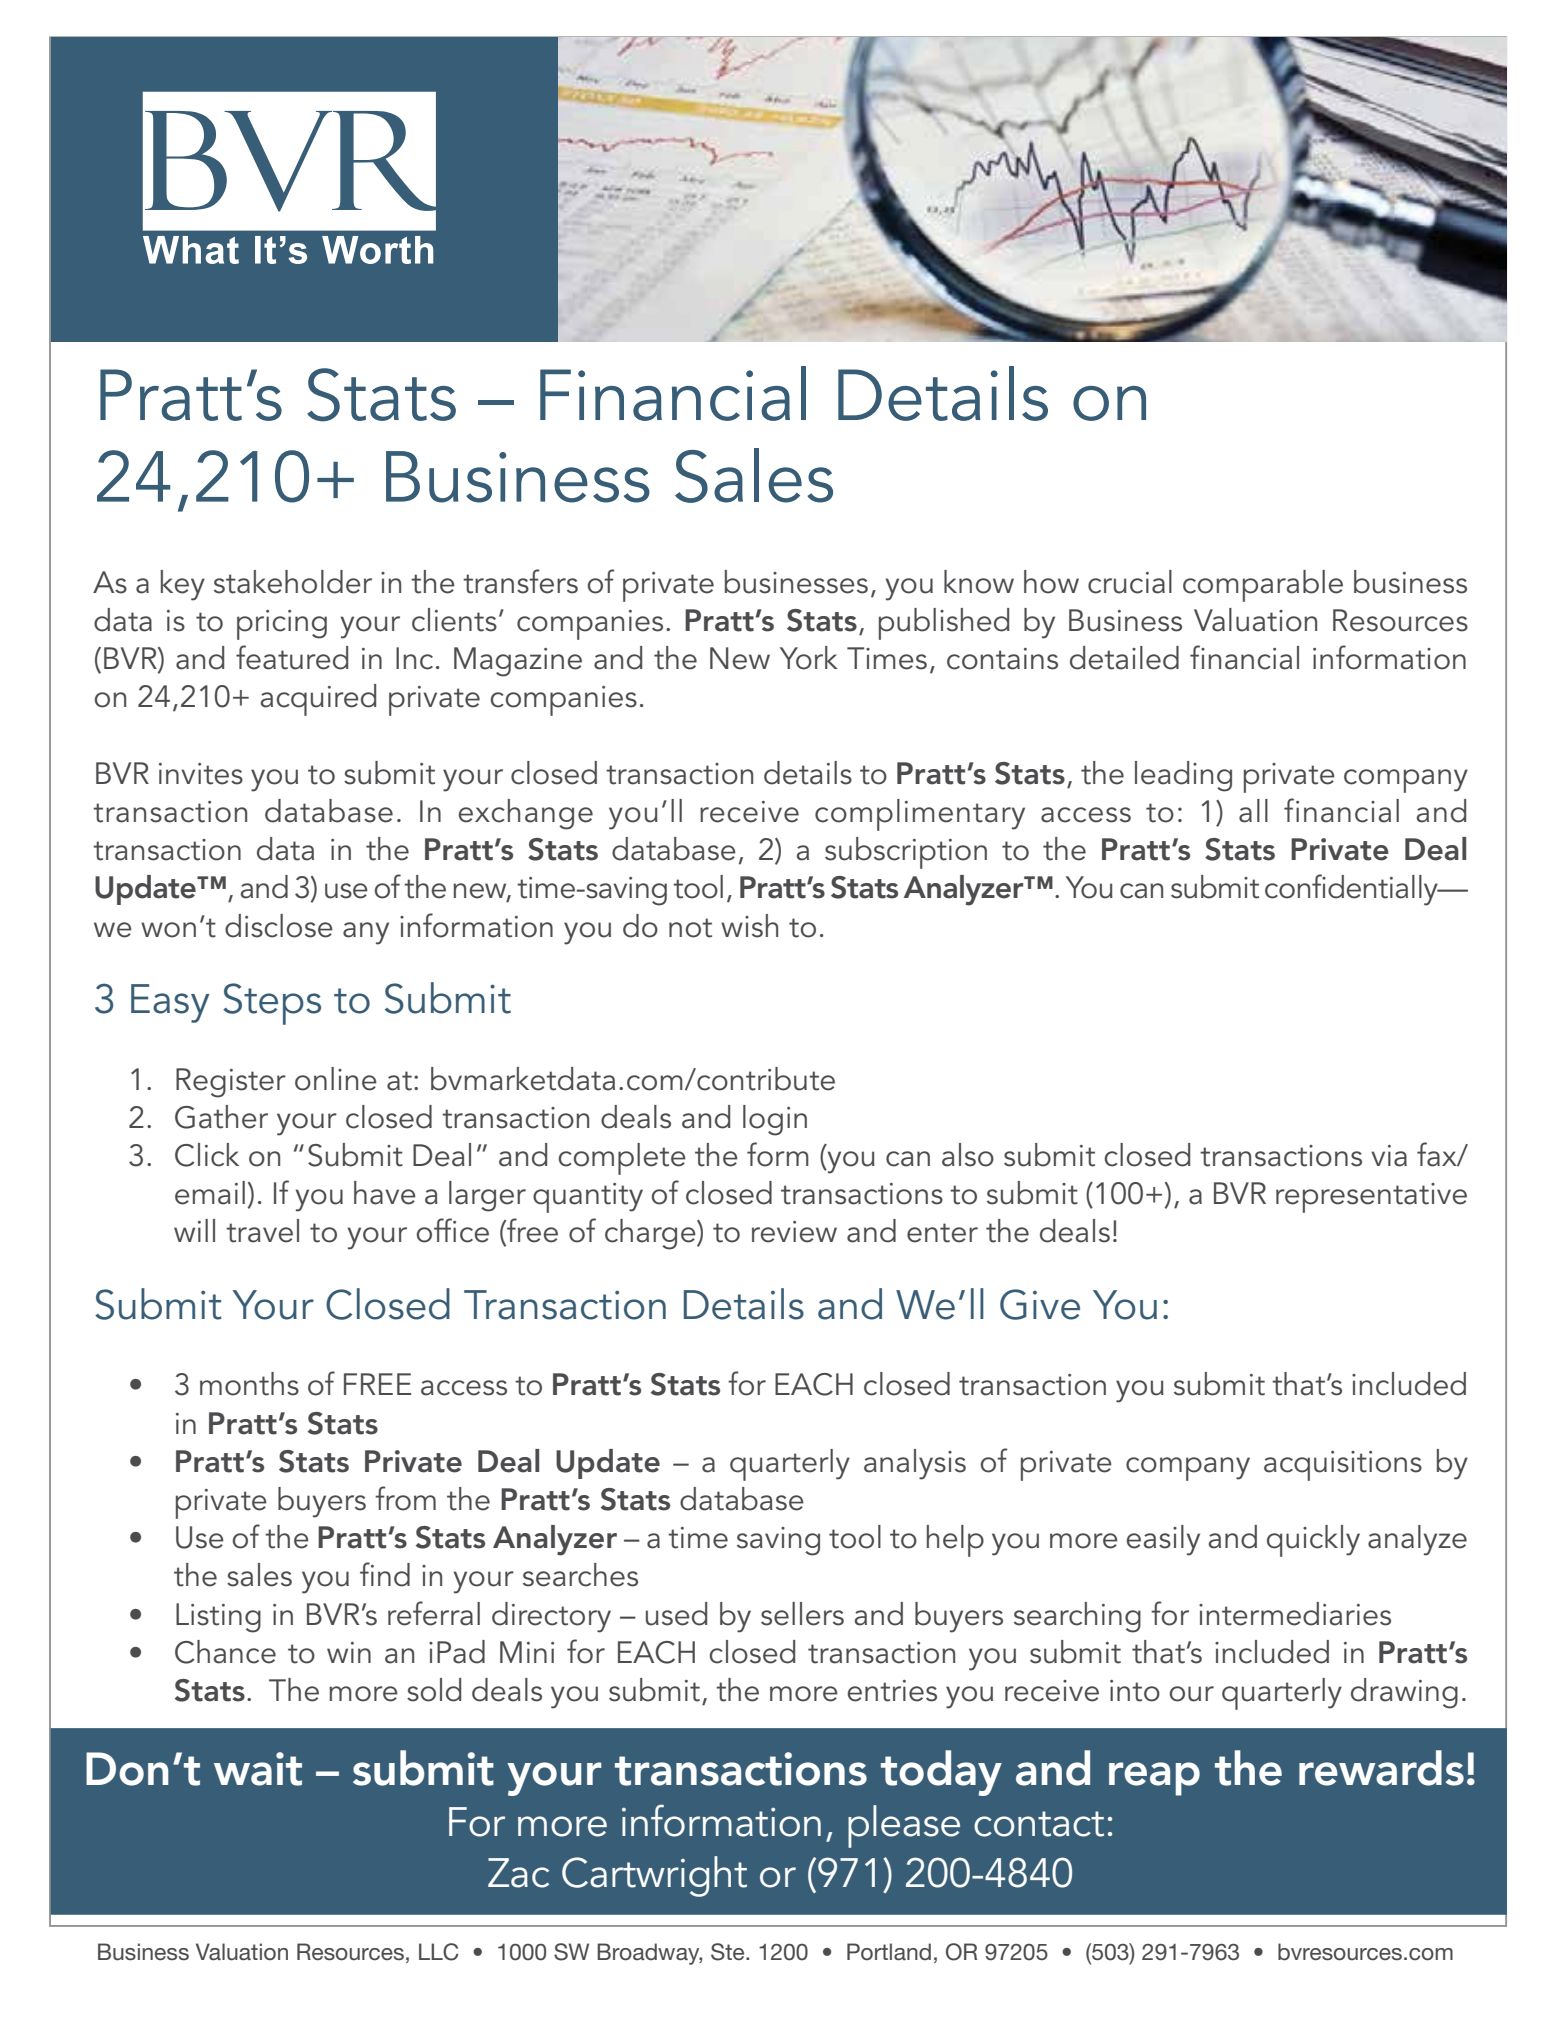 Image resolution: width=1560 pixels, height=2018 pixels. What do you see at coordinates (405, 1498) in the screenshot?
I see `from` at bounding box center [405, 1498].
